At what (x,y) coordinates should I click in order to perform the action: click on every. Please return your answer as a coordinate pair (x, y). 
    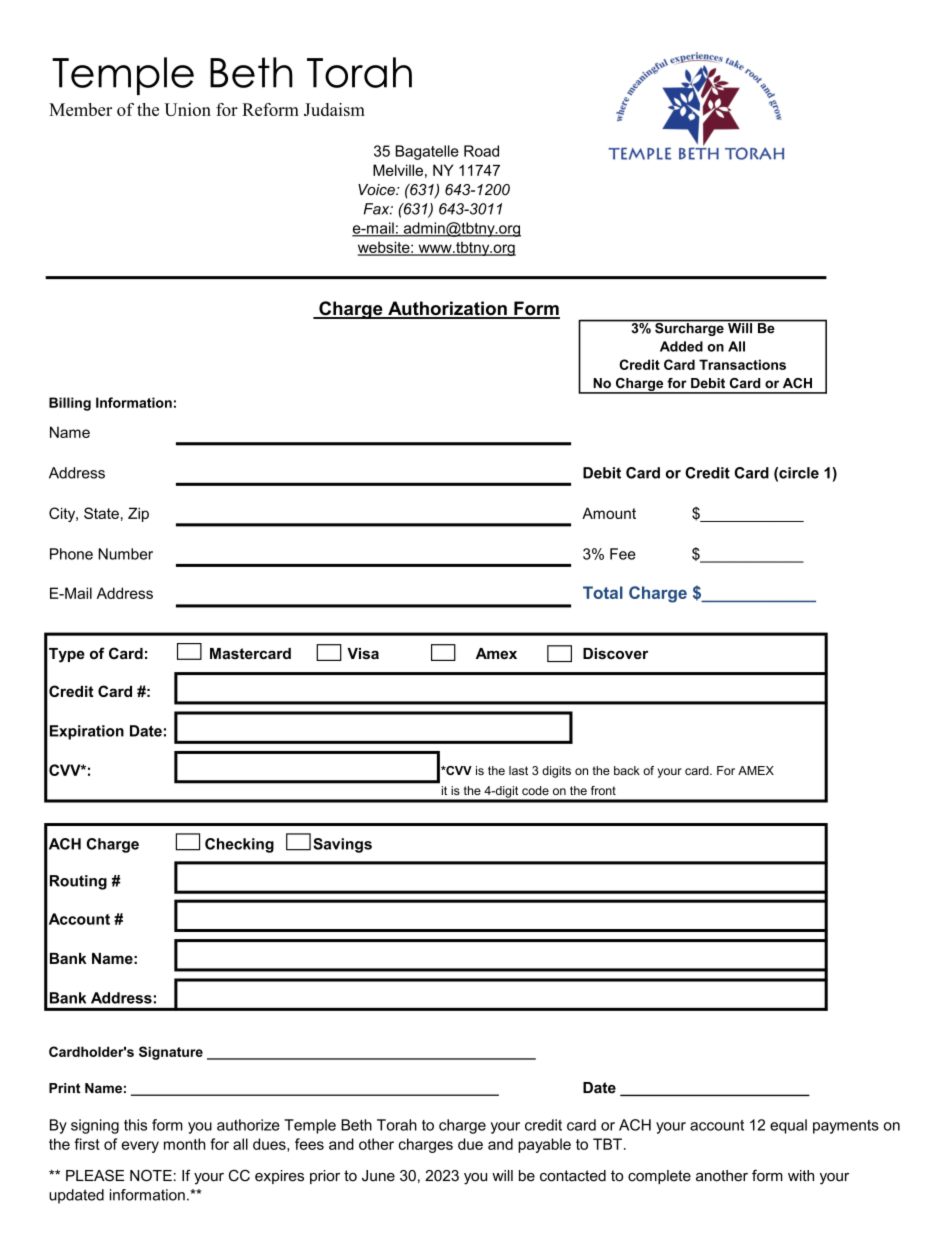
    Looking at the image, I should click on (140, 1147).
